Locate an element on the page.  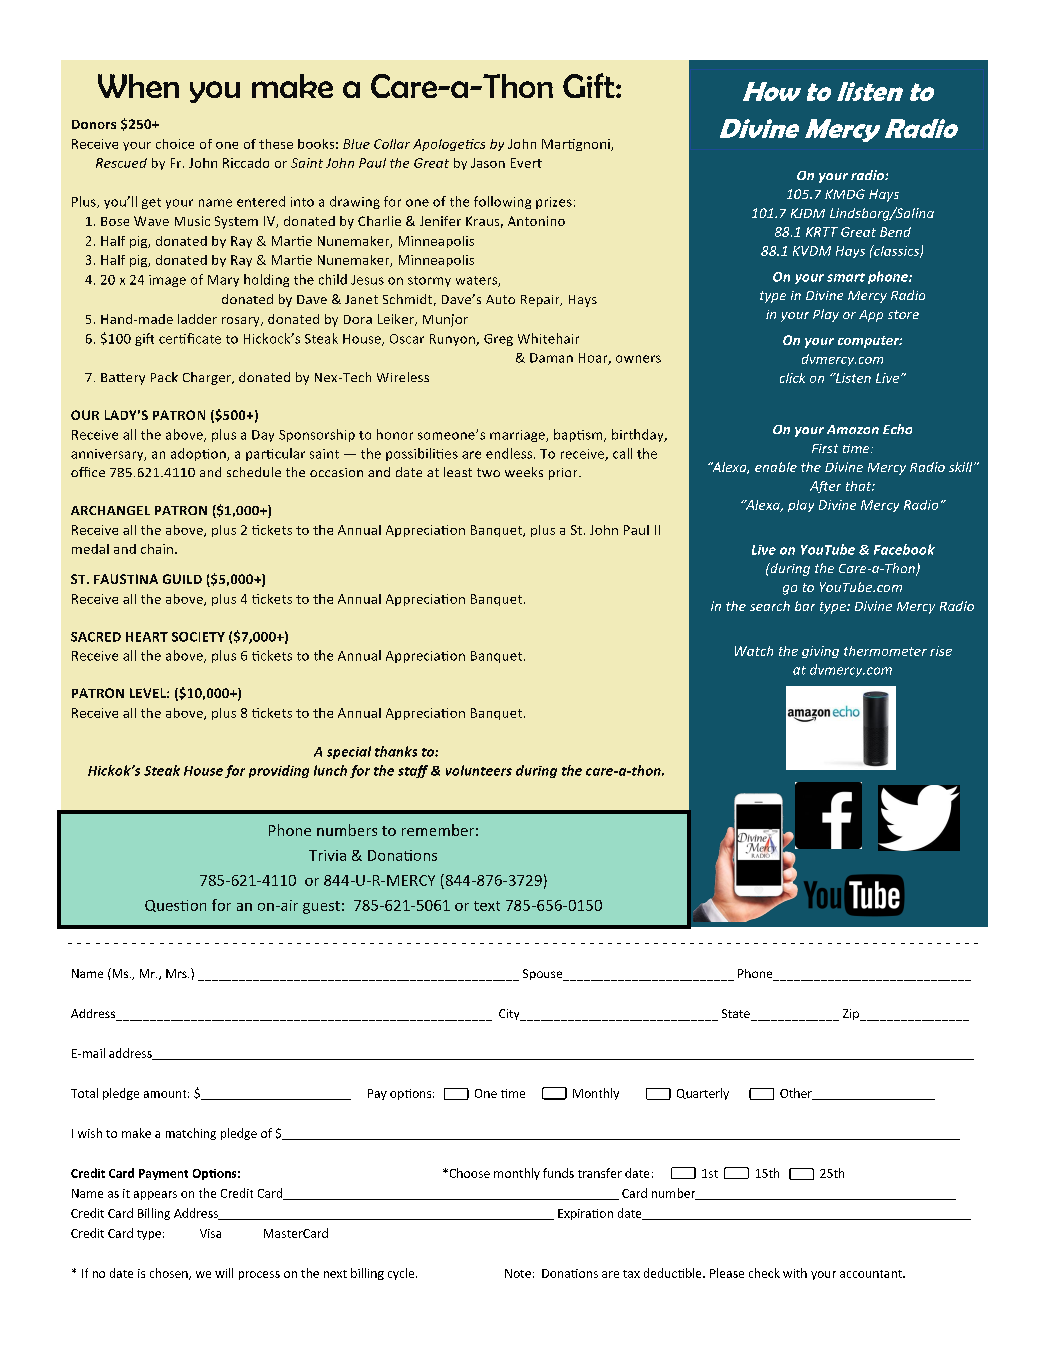
Quarterly is located at coordinates (703, 1094).
